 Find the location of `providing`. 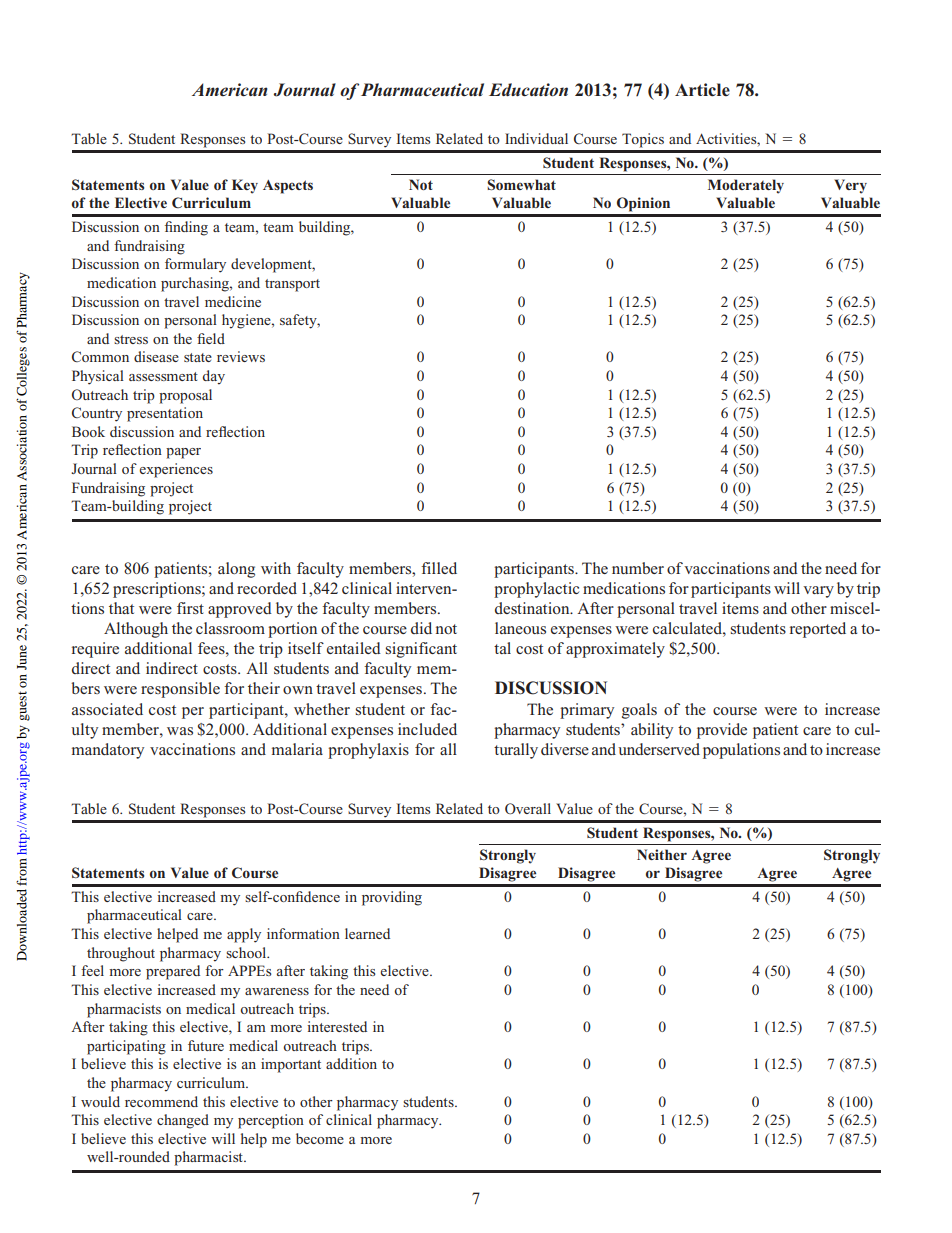

providing is located at coordinates (392, 898).
